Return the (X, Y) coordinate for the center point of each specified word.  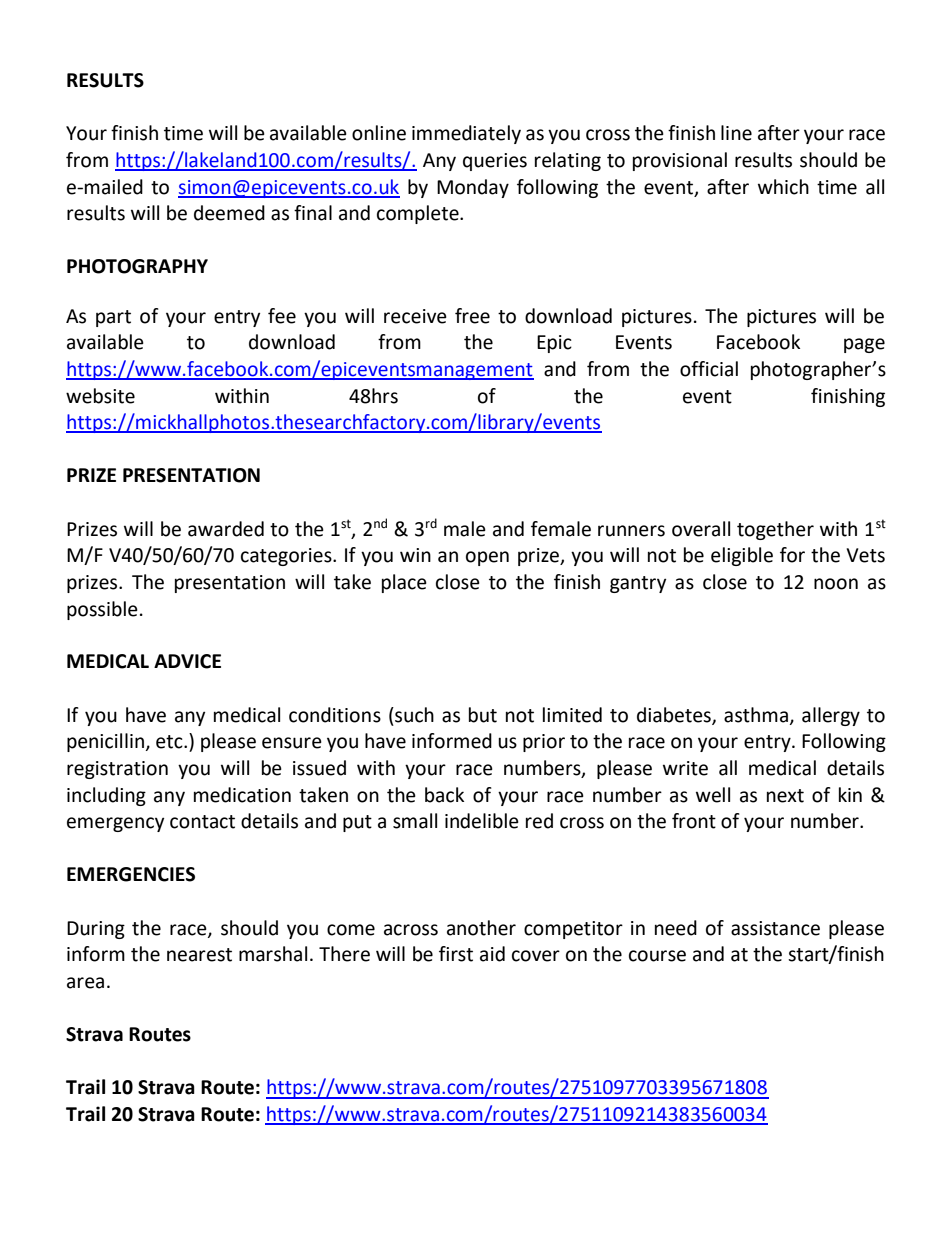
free (472, 316)
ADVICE (187, 661)
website (100, 396)
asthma (756, 715)
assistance (775, 928)
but (483, 715)
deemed (229, 213)
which (783, 187)
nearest (199, 955)
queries (495, 162)
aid (492, 954)
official (709, 369)
